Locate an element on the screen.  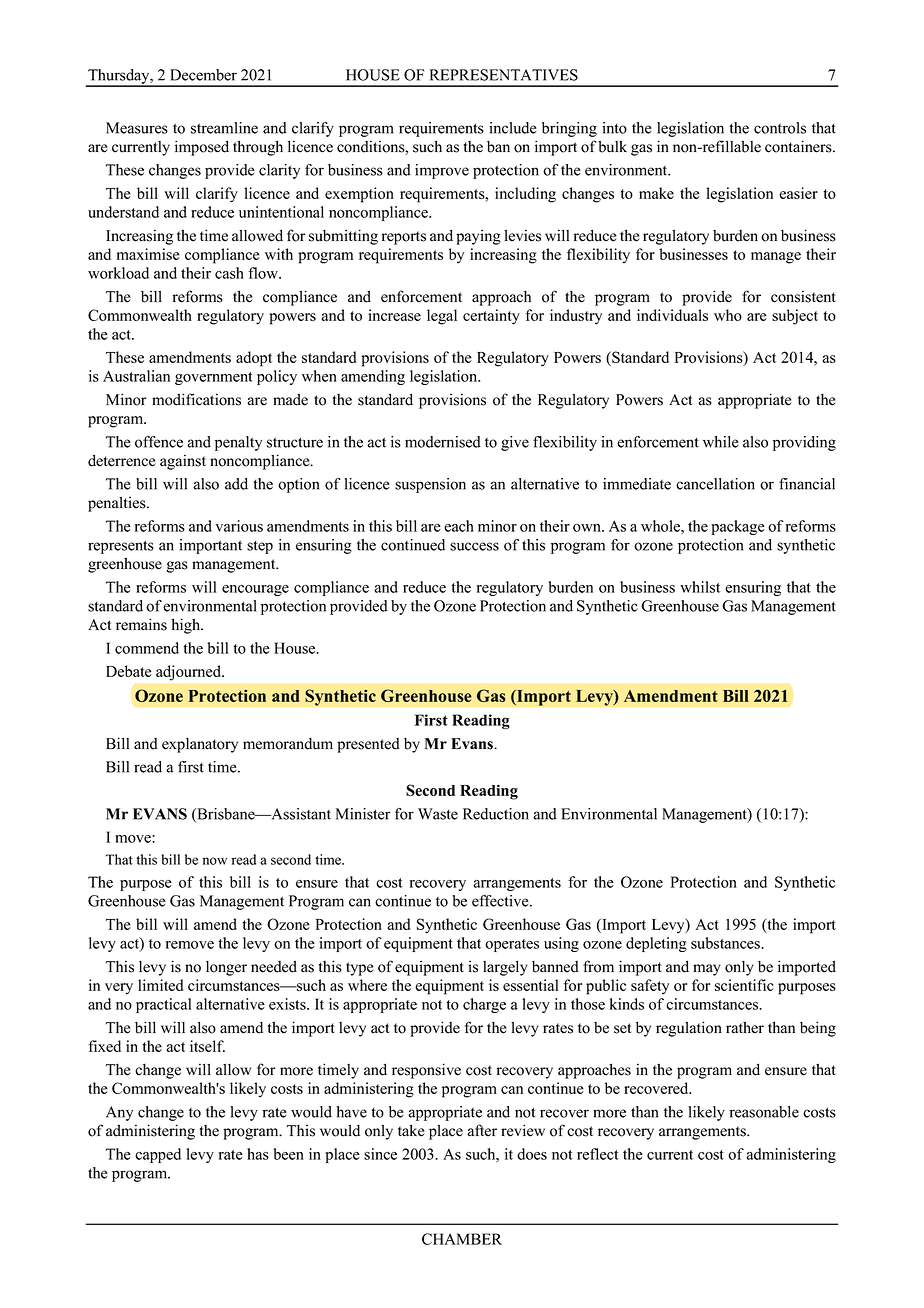
cancellation is located at coordinates (715, 484).
